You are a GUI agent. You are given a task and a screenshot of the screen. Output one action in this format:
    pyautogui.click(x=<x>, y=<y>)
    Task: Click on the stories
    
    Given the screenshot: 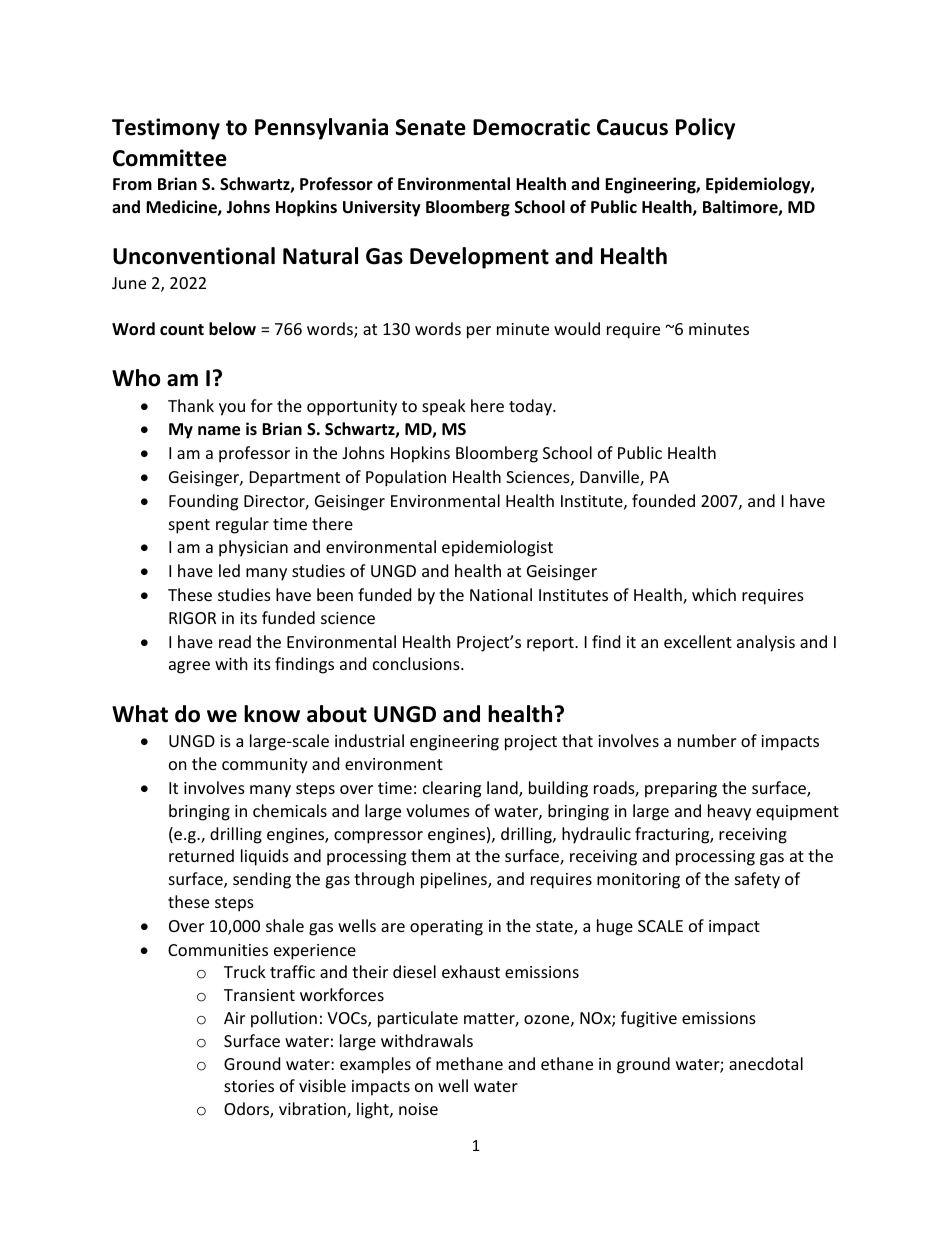 What is the action you would take?
    pyautogui.click(x=249, y=1086)
